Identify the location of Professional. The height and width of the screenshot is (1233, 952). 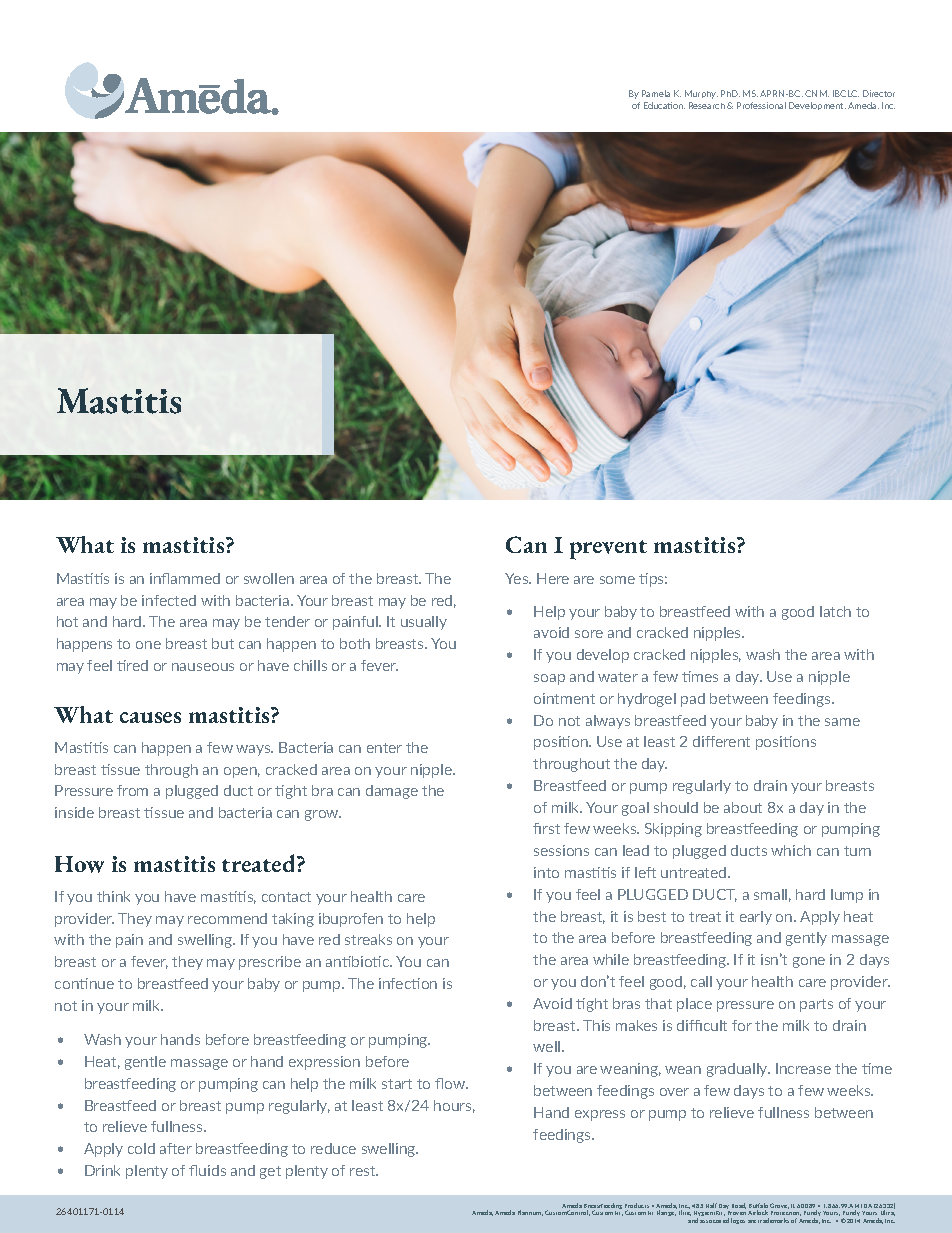
(761, 105).
